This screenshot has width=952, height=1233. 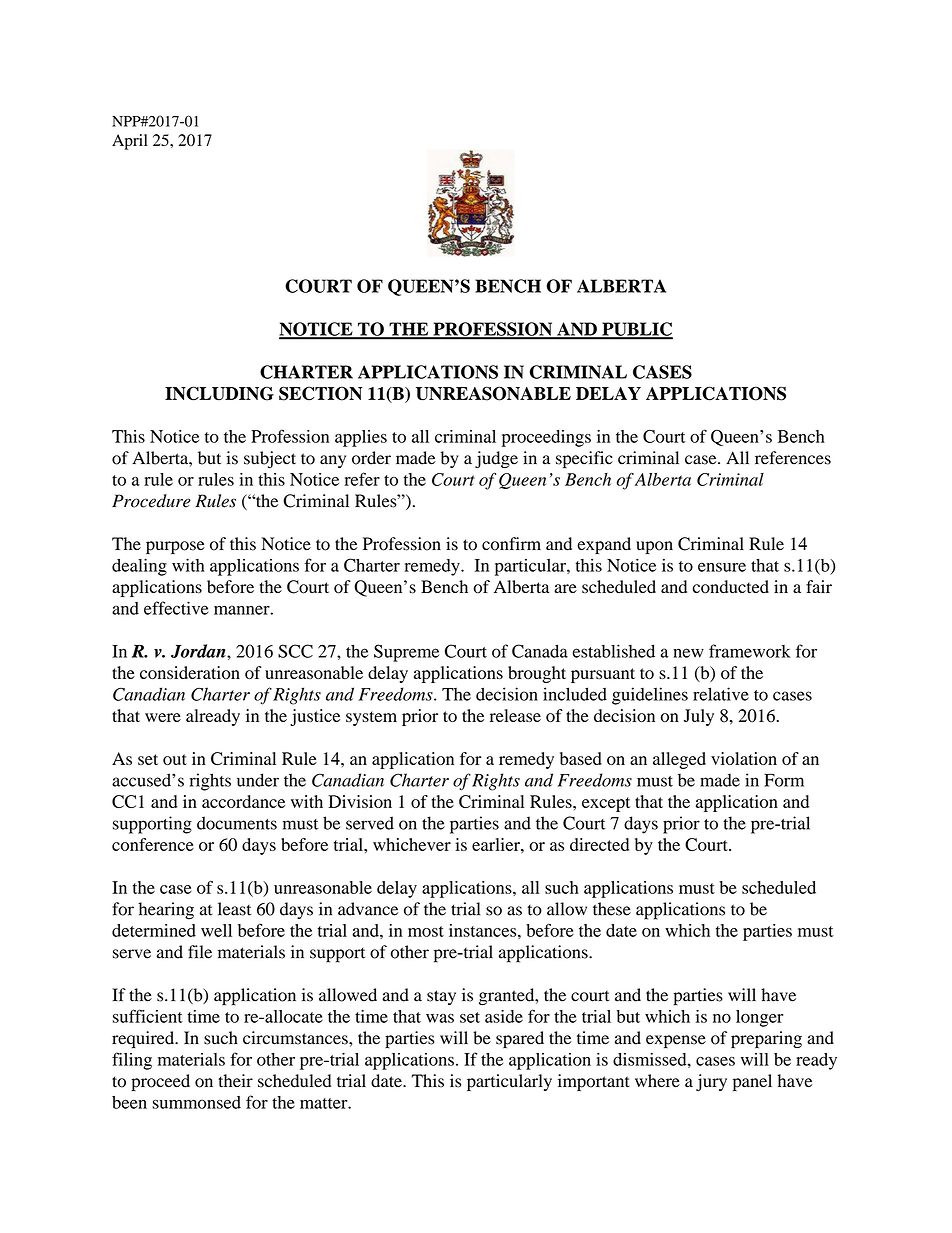 What do you see at coordinates (176, 608) in the screenshot?
I see `effective` at bounding box center [176, 608].
